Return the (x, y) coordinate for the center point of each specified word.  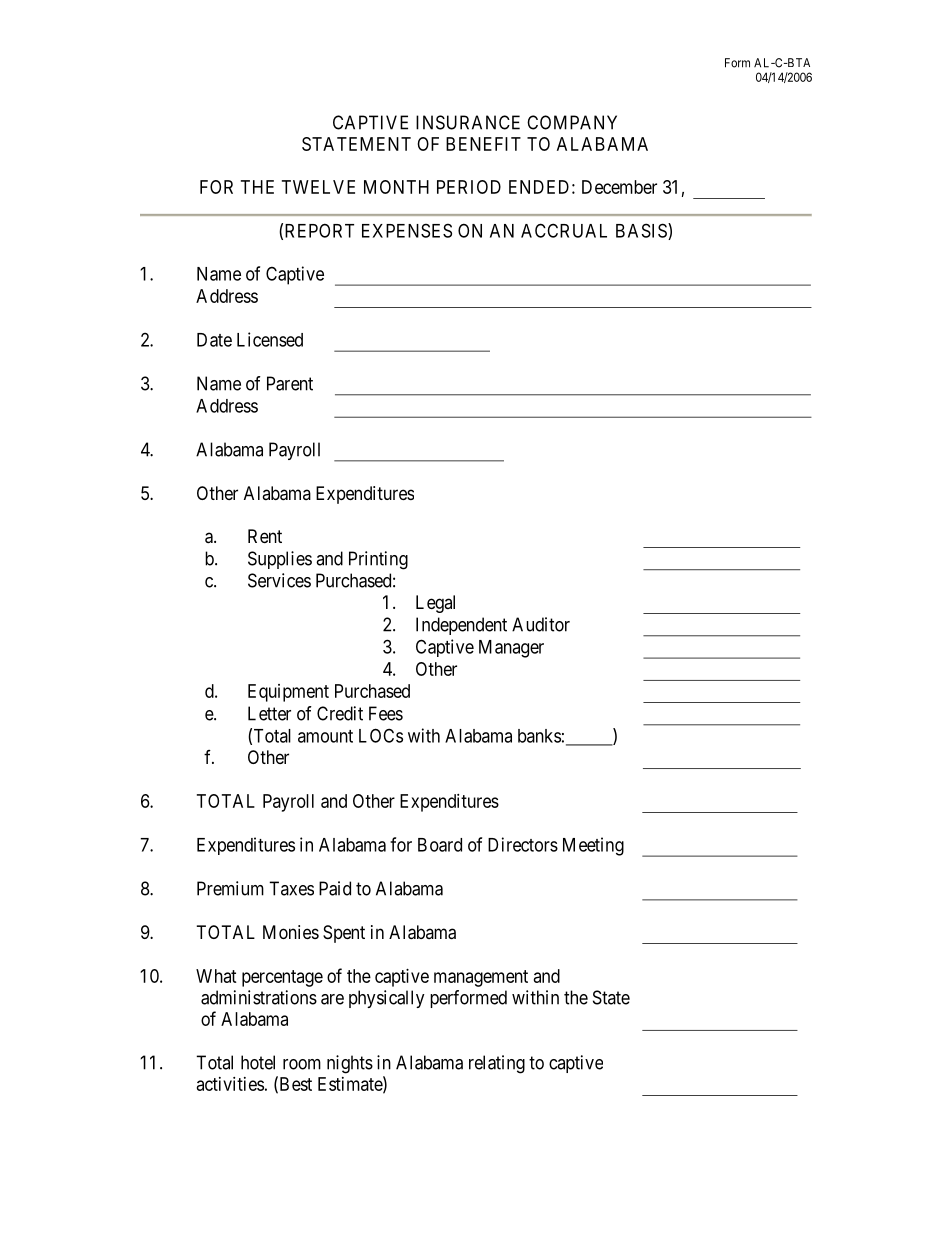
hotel (258, 1062)
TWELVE (318, 187)
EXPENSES (407, 230)
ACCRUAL (564, 230)
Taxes (291, 888)
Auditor (541, 624)
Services (279, 580)
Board (440, 845)
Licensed (270, 339)
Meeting (593, 846)
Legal (435, 604)
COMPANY (572, 122)
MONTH (396, 187)
